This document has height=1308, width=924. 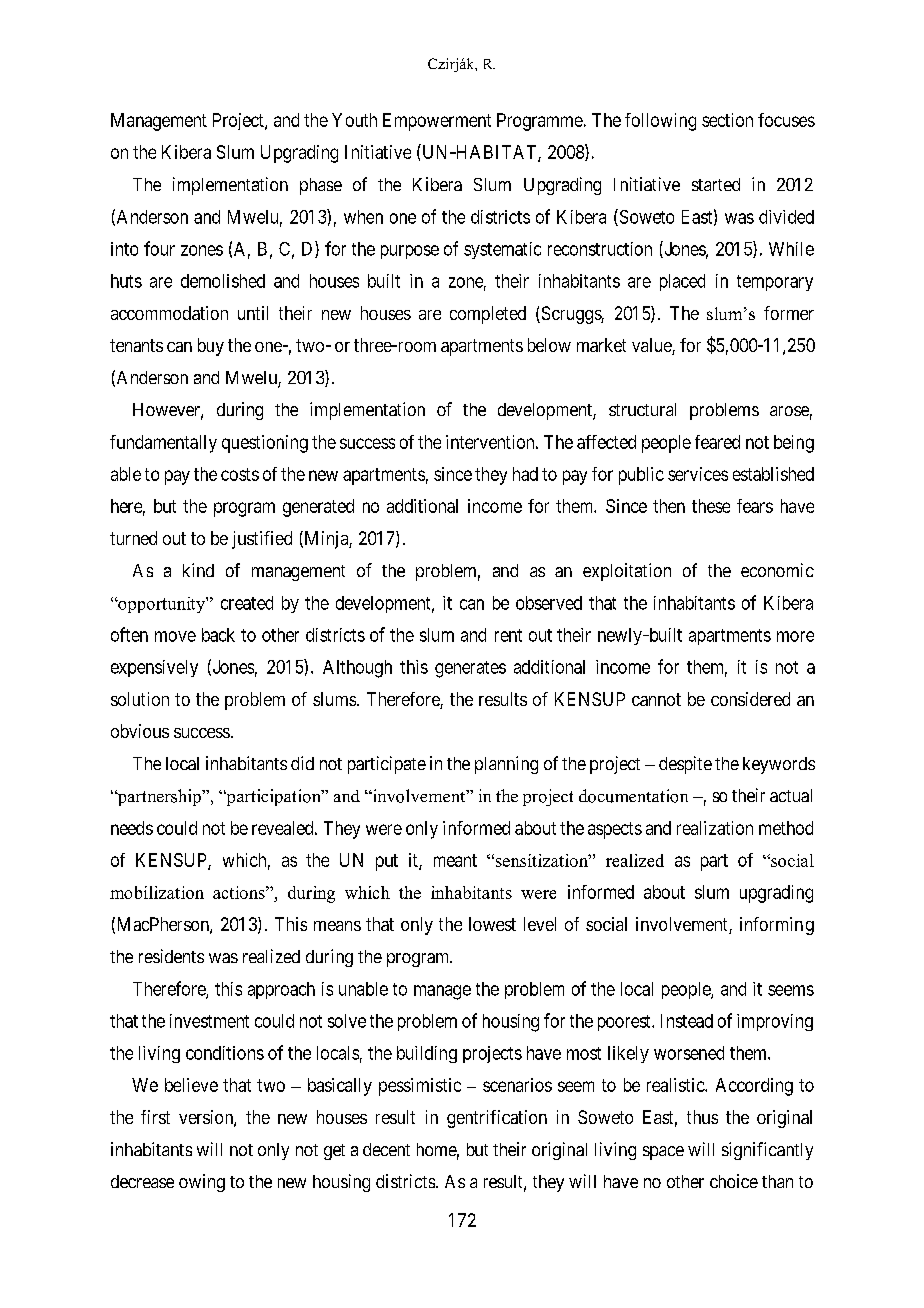 I want to click on despite, so click(x=685, y=765).
